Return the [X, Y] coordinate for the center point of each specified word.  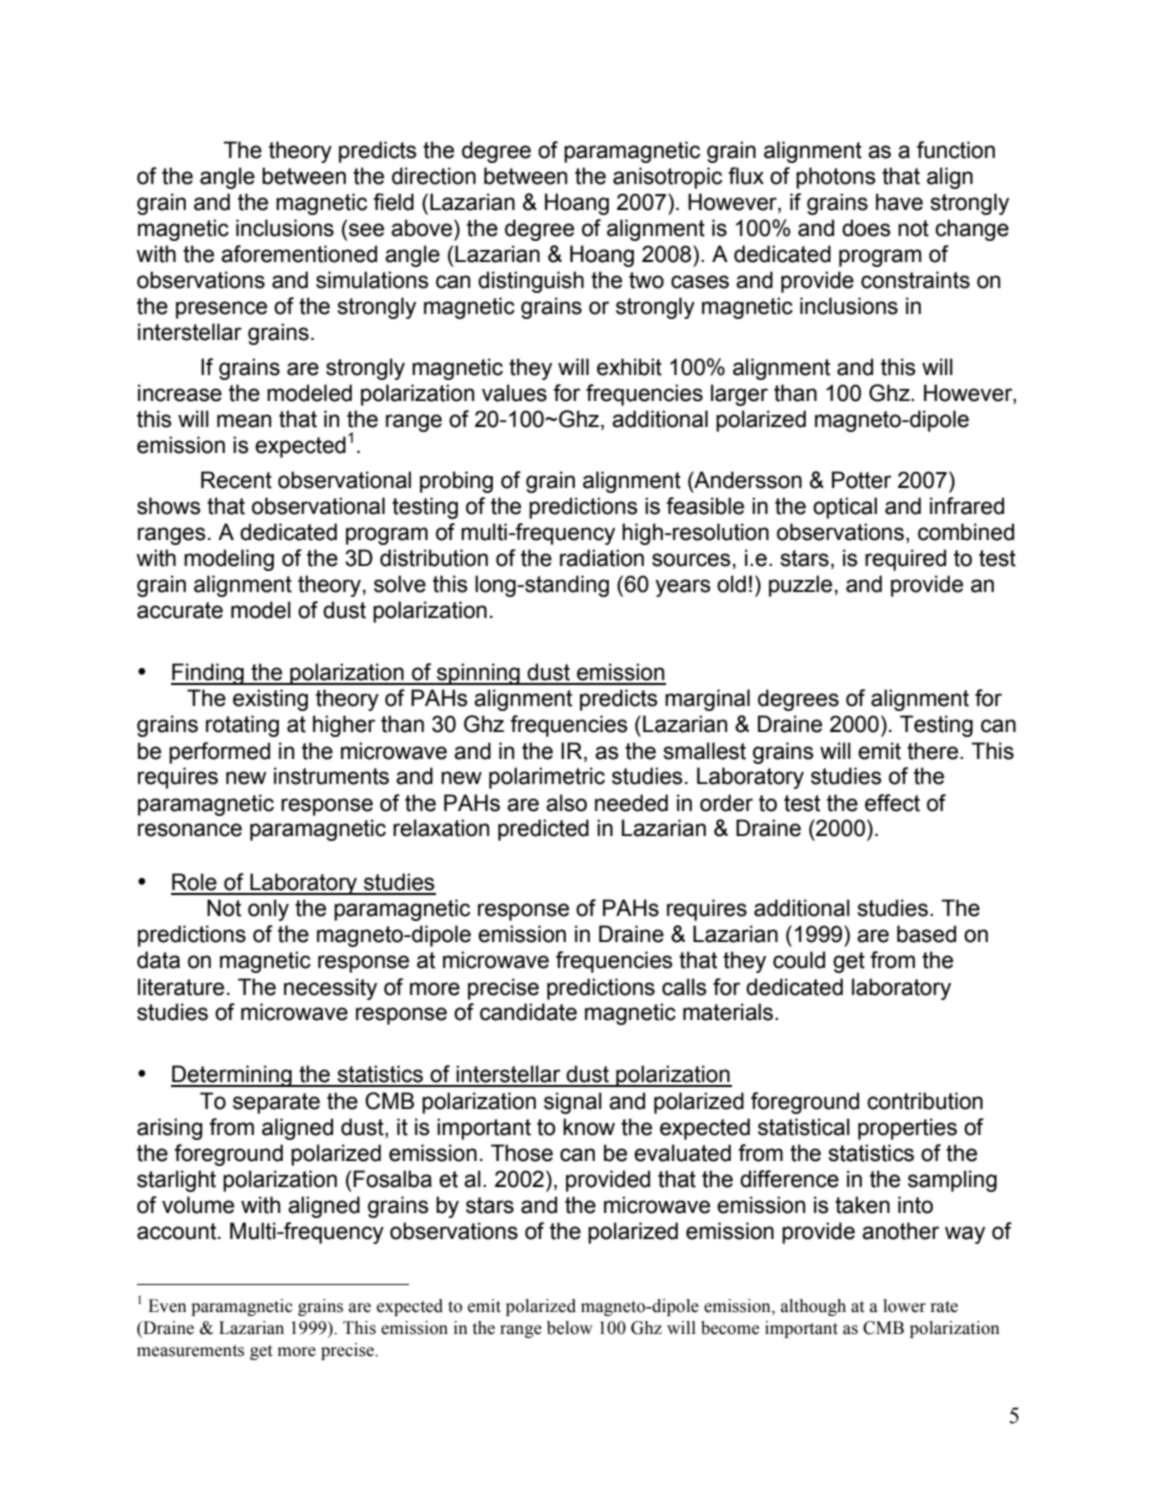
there [932, 751]
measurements [190, 1351]
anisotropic [667, 178]
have [899, 202]
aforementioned [299, 254]
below [570, 1328]
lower [904, 1306]
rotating [242, 726]
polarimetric [547, 778]
